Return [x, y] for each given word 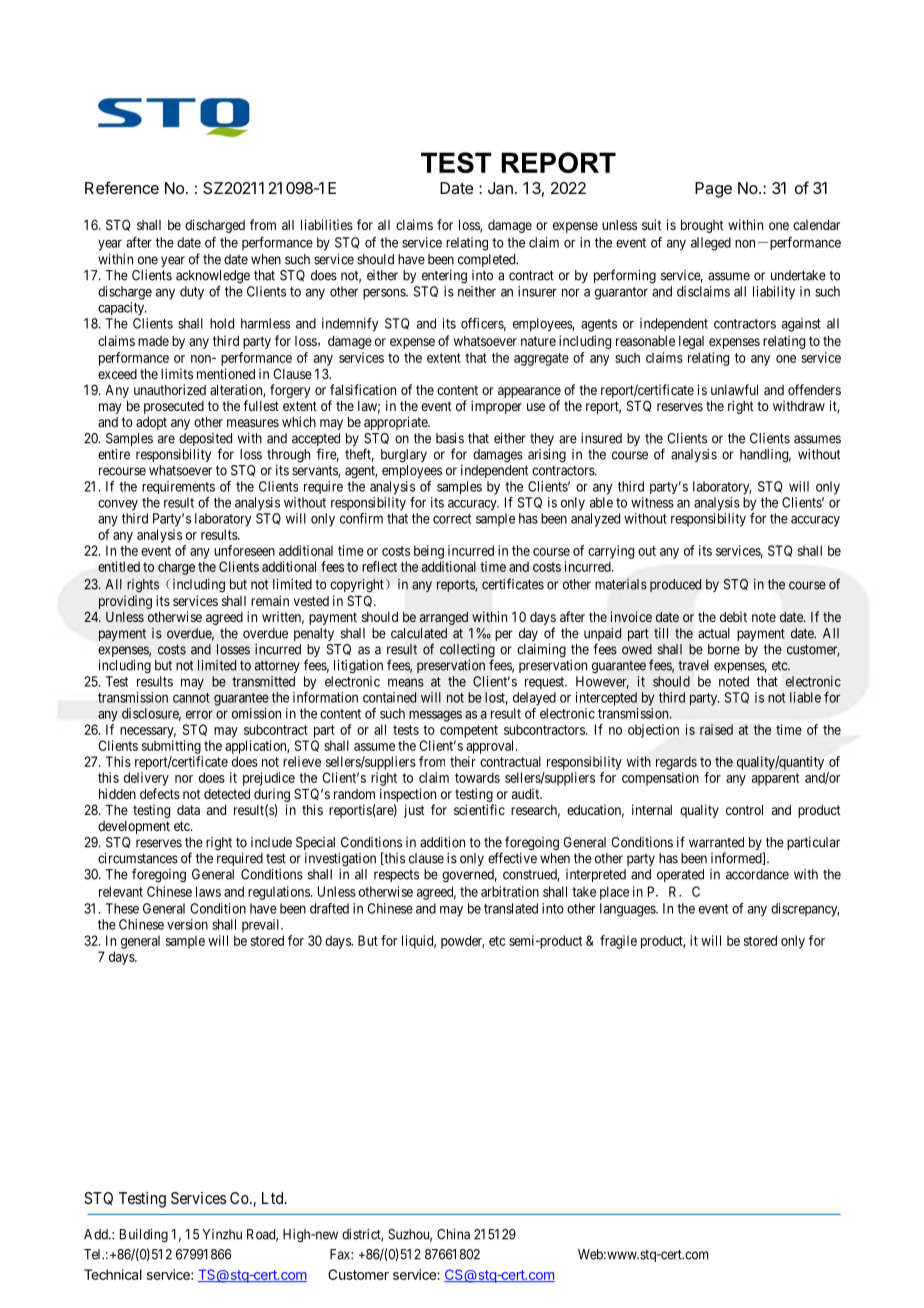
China [453, 1234]
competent [469, 731]
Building [144, 1236]
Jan [500, 188]
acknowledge [213, 276]
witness [652, 502]
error [199, 714]
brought [702, 226]
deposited [205, 441]
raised [716, 729]
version [187, 924]
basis [450, 438]
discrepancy [805, 910]
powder [462, 942]
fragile [618, 942]
